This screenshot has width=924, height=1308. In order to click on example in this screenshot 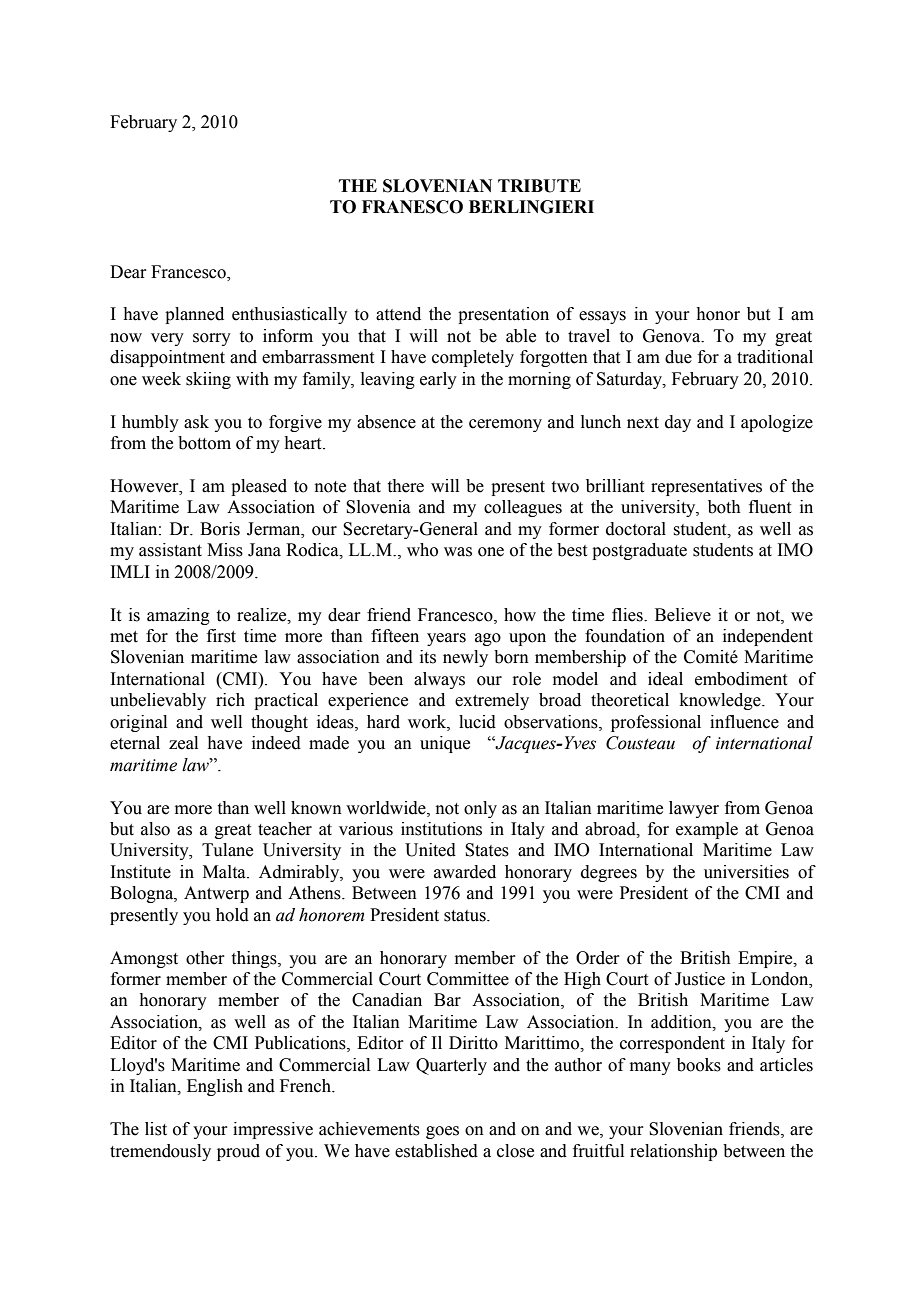, I will do `click(707, 830)`.
